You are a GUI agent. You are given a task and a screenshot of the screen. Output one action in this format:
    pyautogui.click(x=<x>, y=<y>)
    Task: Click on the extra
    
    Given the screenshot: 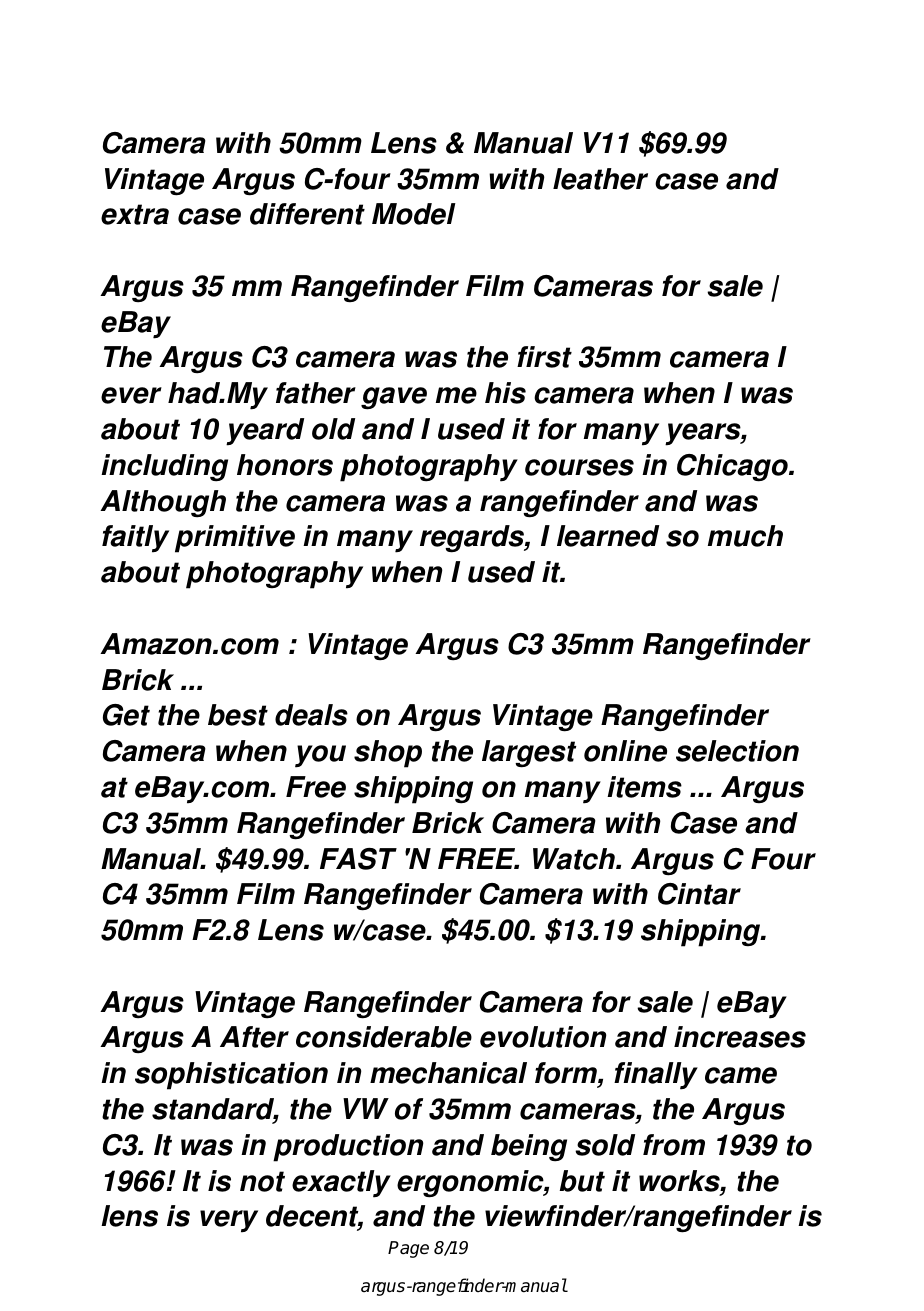 What is the action you would take?
    pyautogui.click(x=135, y=214)
